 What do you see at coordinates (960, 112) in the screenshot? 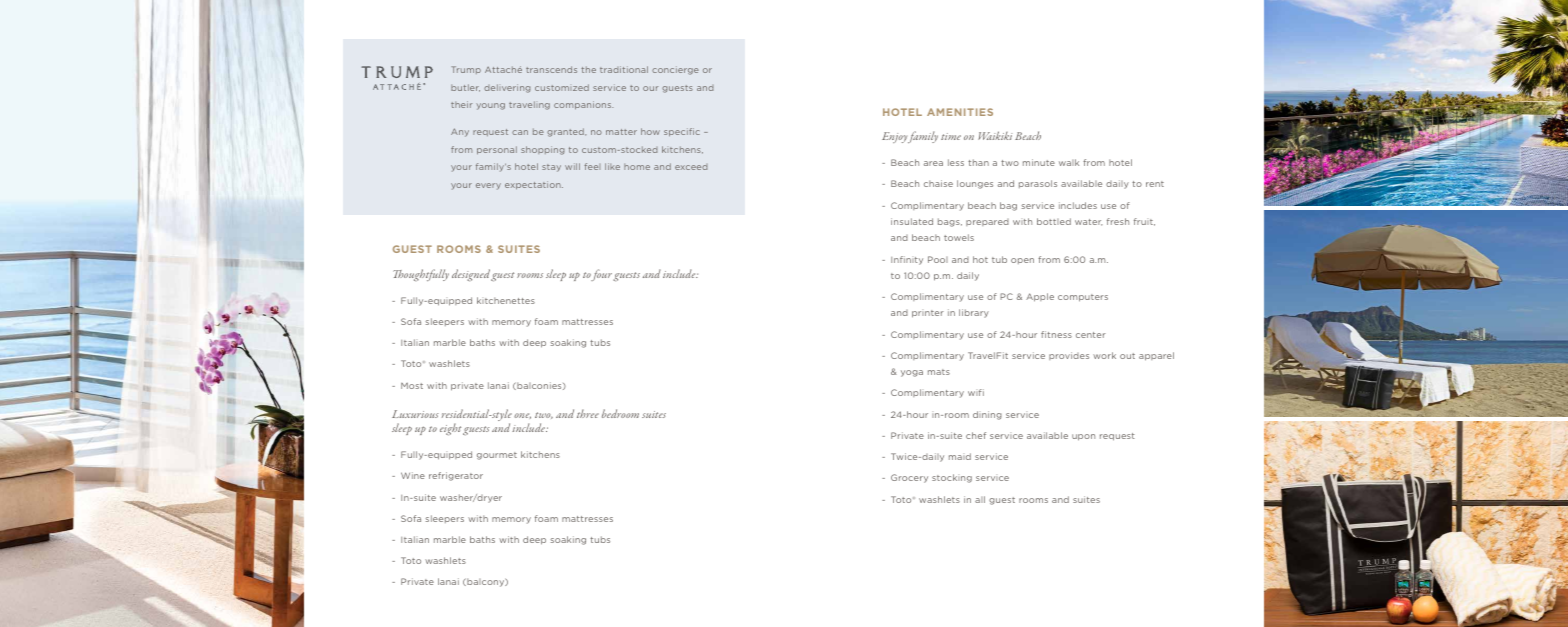
I see `AMENITIES` at bounding box center [960, 112].
